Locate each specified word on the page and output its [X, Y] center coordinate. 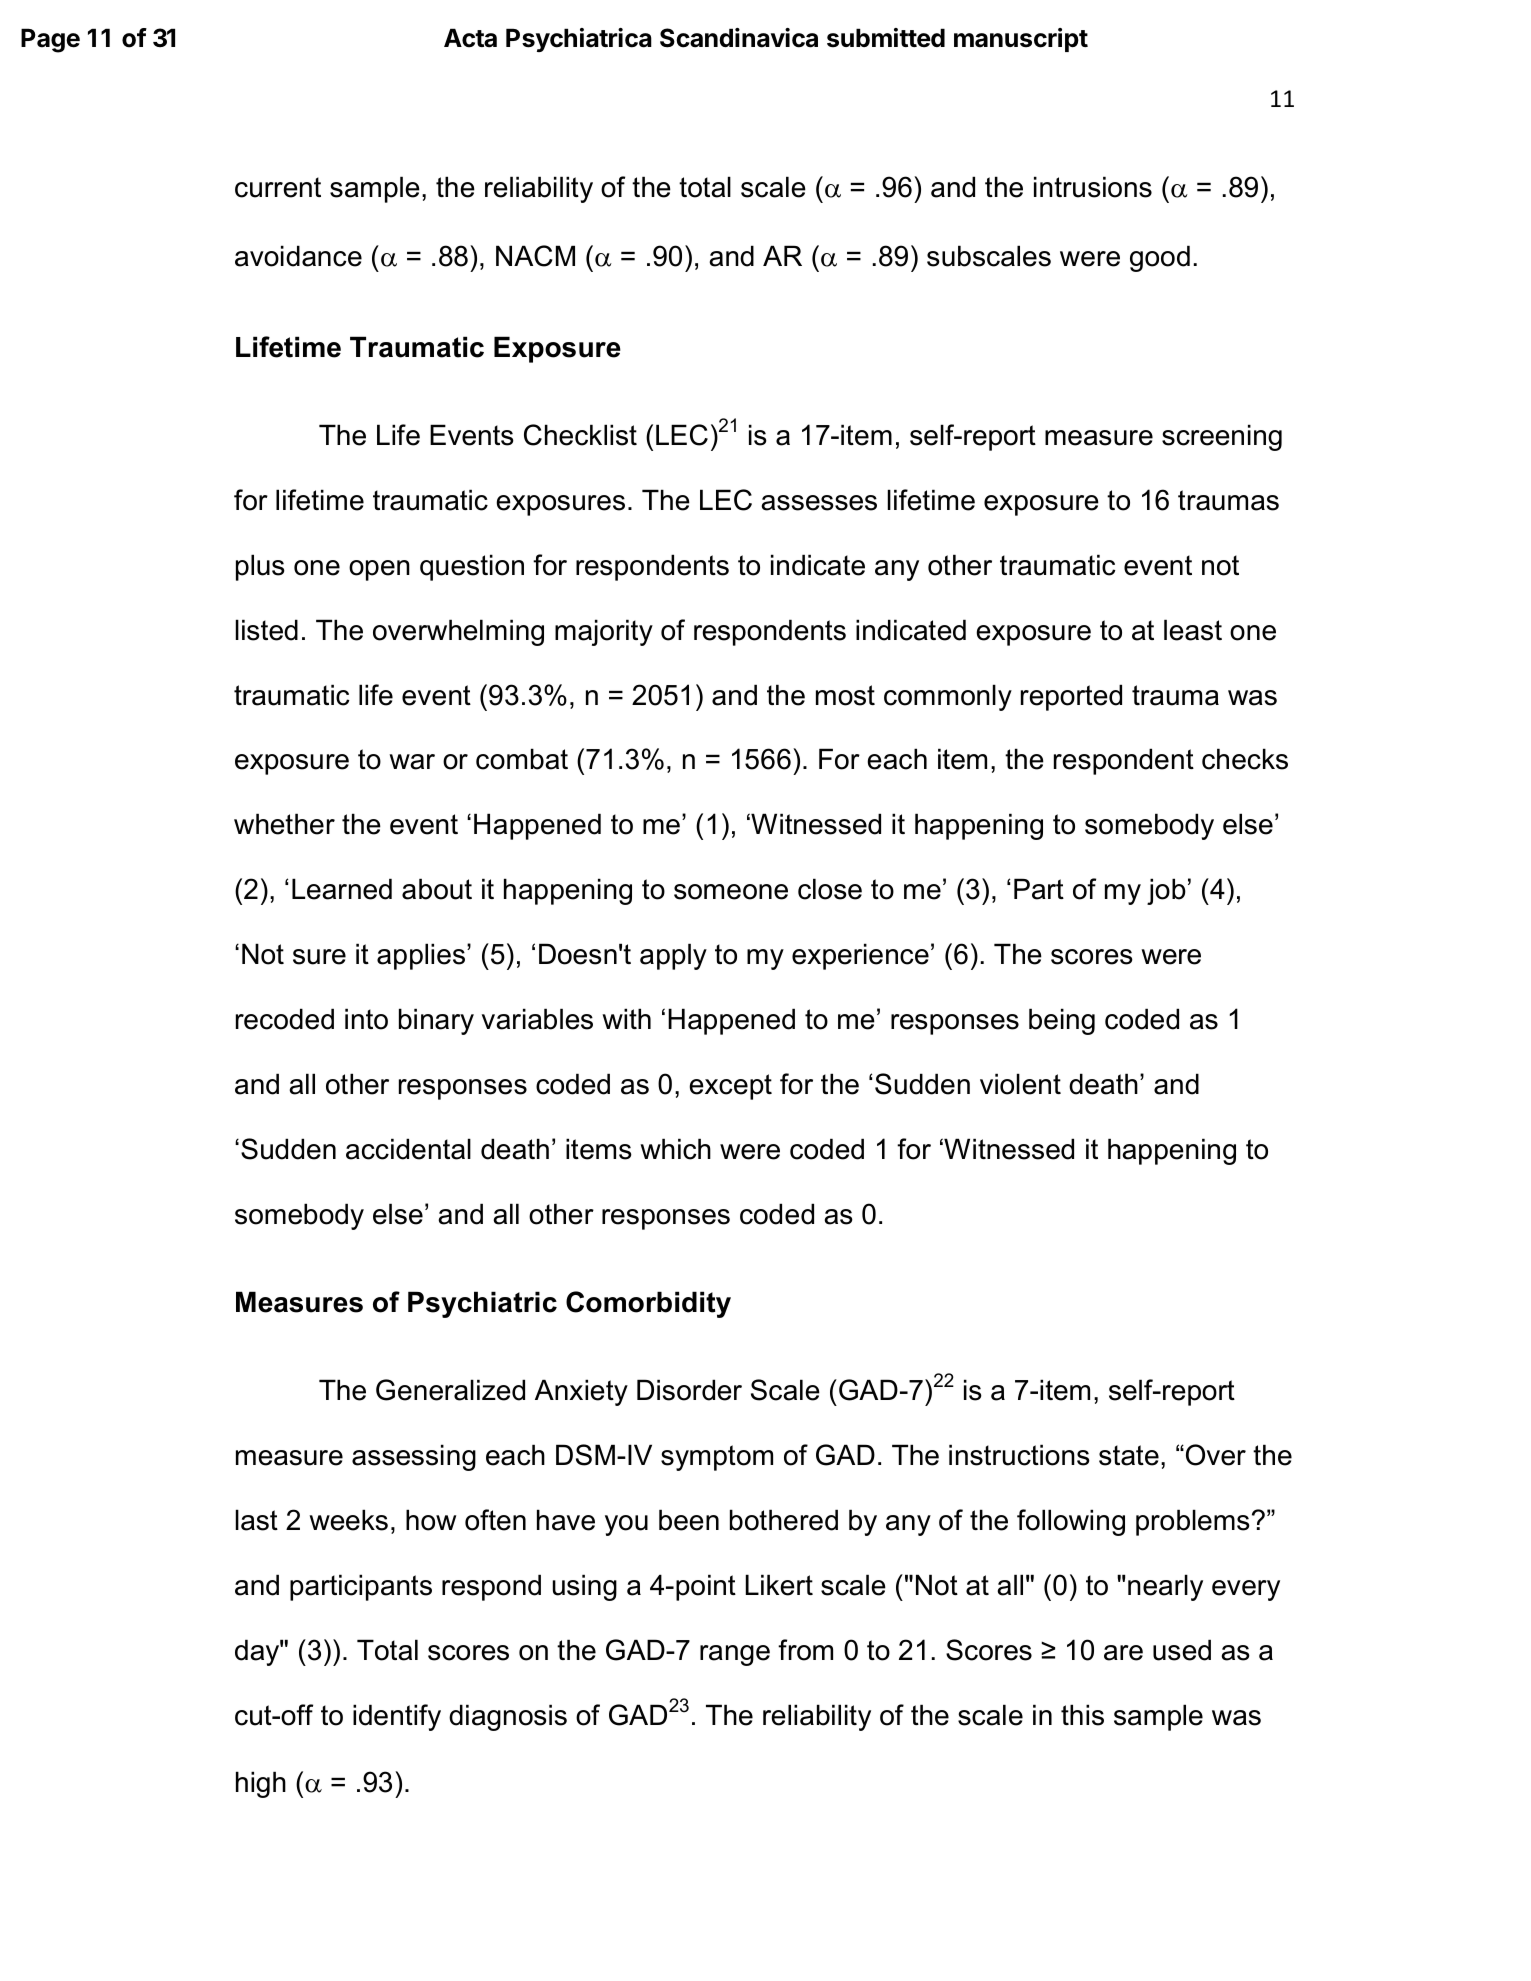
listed [267, 630]
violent [1020, 1084]
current [278, 187]
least [1193, 630]
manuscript [1021, 40]
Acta [470, 38]
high [261, 1784]
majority [604, 632]
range [735, 1655]
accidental [408, 1149]
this [1082, 1715]
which [675, 1149]
